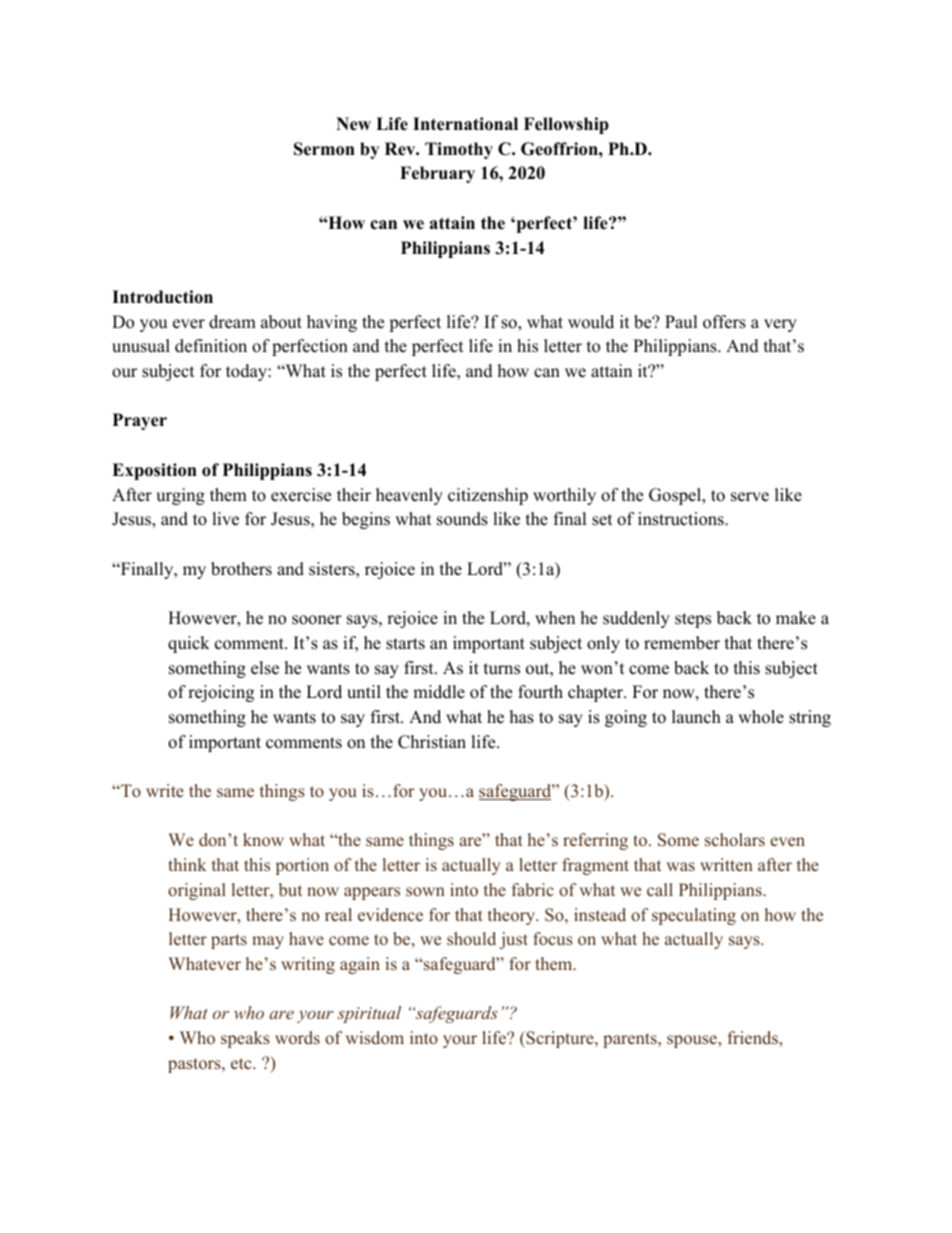 This screenshot has width=952, height=1233. What do you see at coordinates (488, 496) in the screenshot?
I see `citizenship` at bounding box center [488, 496].
